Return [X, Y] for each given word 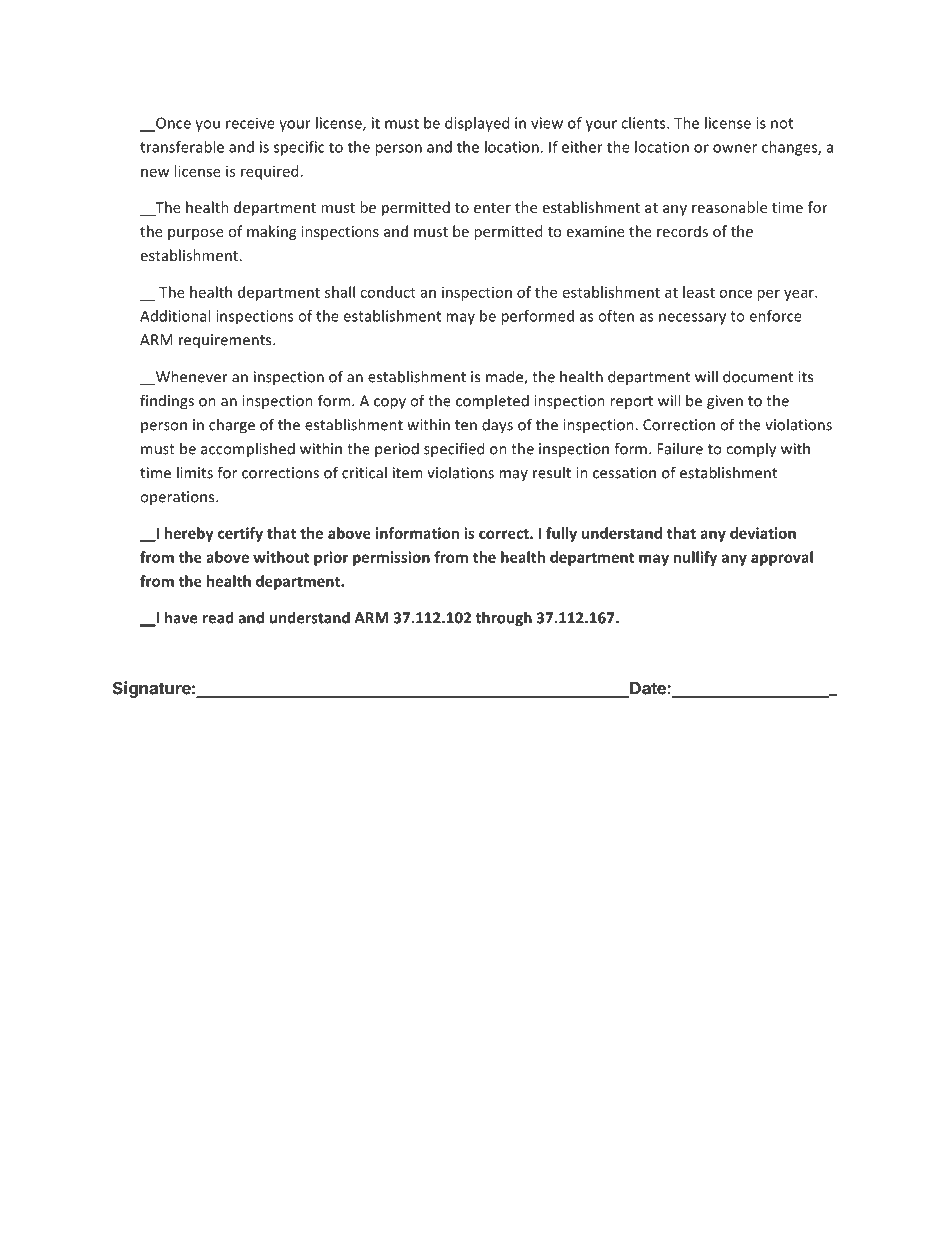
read [218, 617]
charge [232, 426]
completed [492, 401]
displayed [477, 124]
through [504, 619]
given [725, 402]
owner [735, 148]
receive [250, 123]
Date [648, 689]
